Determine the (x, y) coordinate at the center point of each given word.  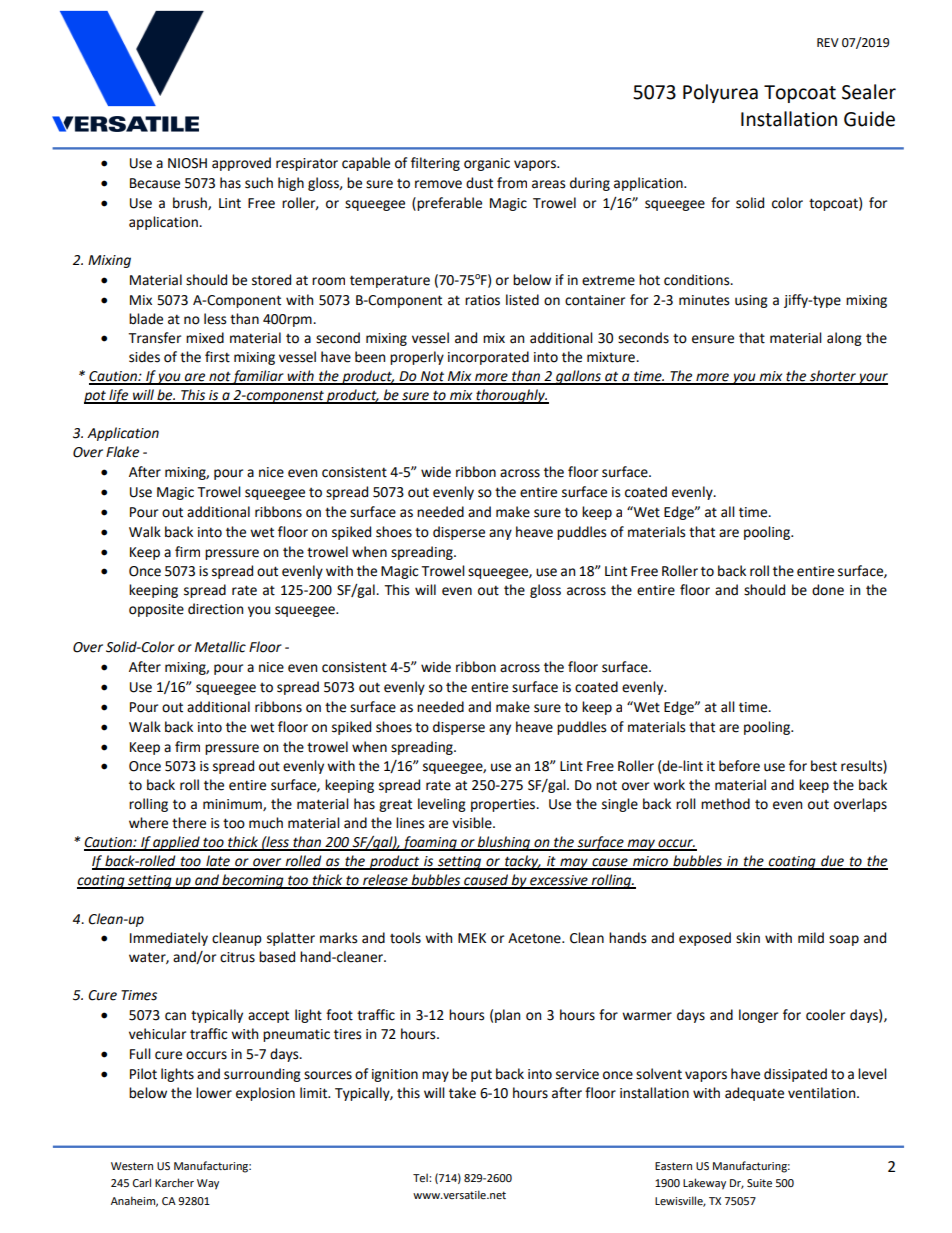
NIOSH (187, 163)
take (462, 1093)
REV (828, 42)
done (828, 590)
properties (504, 805)
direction (215, 609)
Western (132, 1166)
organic (487, 164)
